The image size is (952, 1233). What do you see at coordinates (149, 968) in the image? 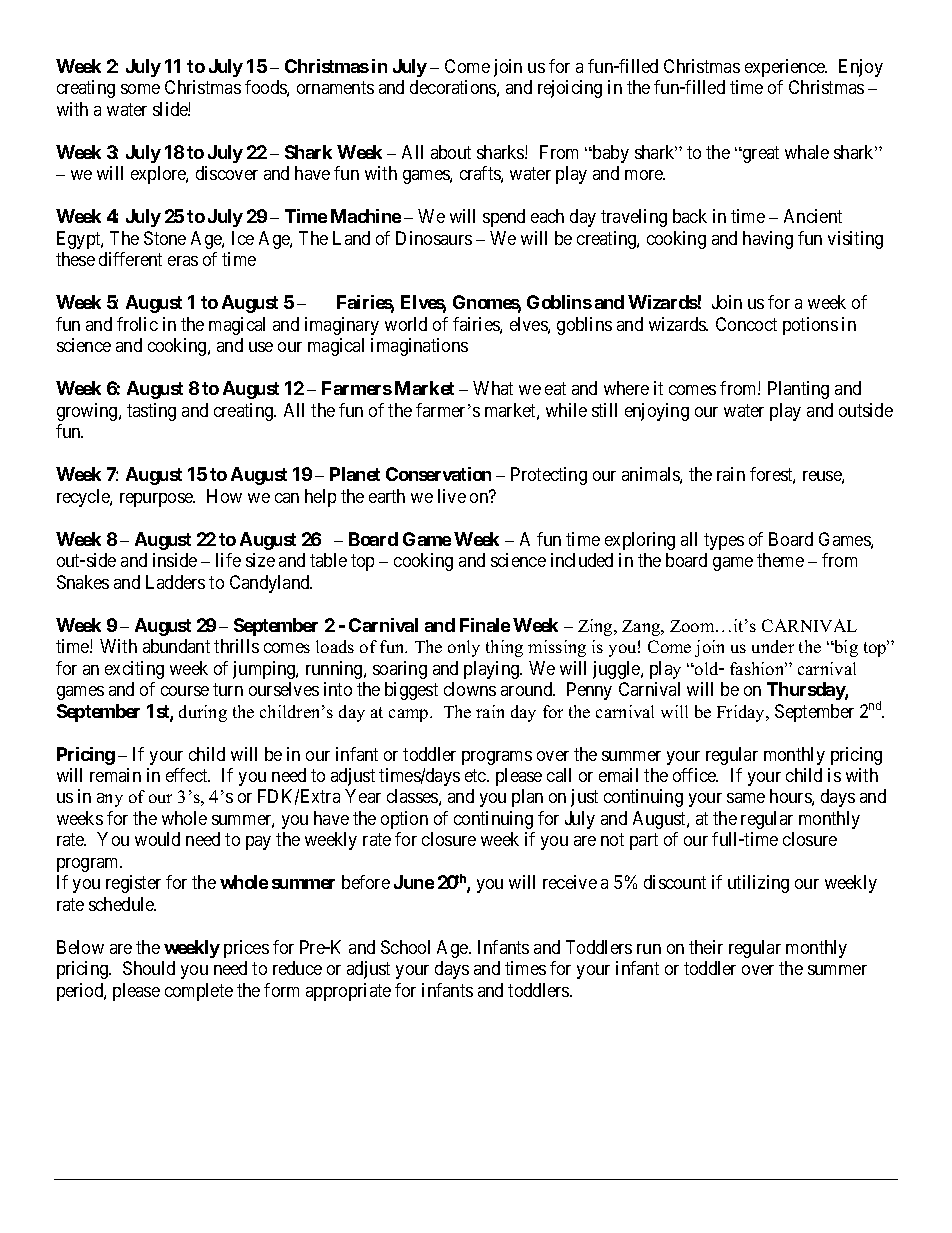
I see `Should` at bounding box center [149, 968].
